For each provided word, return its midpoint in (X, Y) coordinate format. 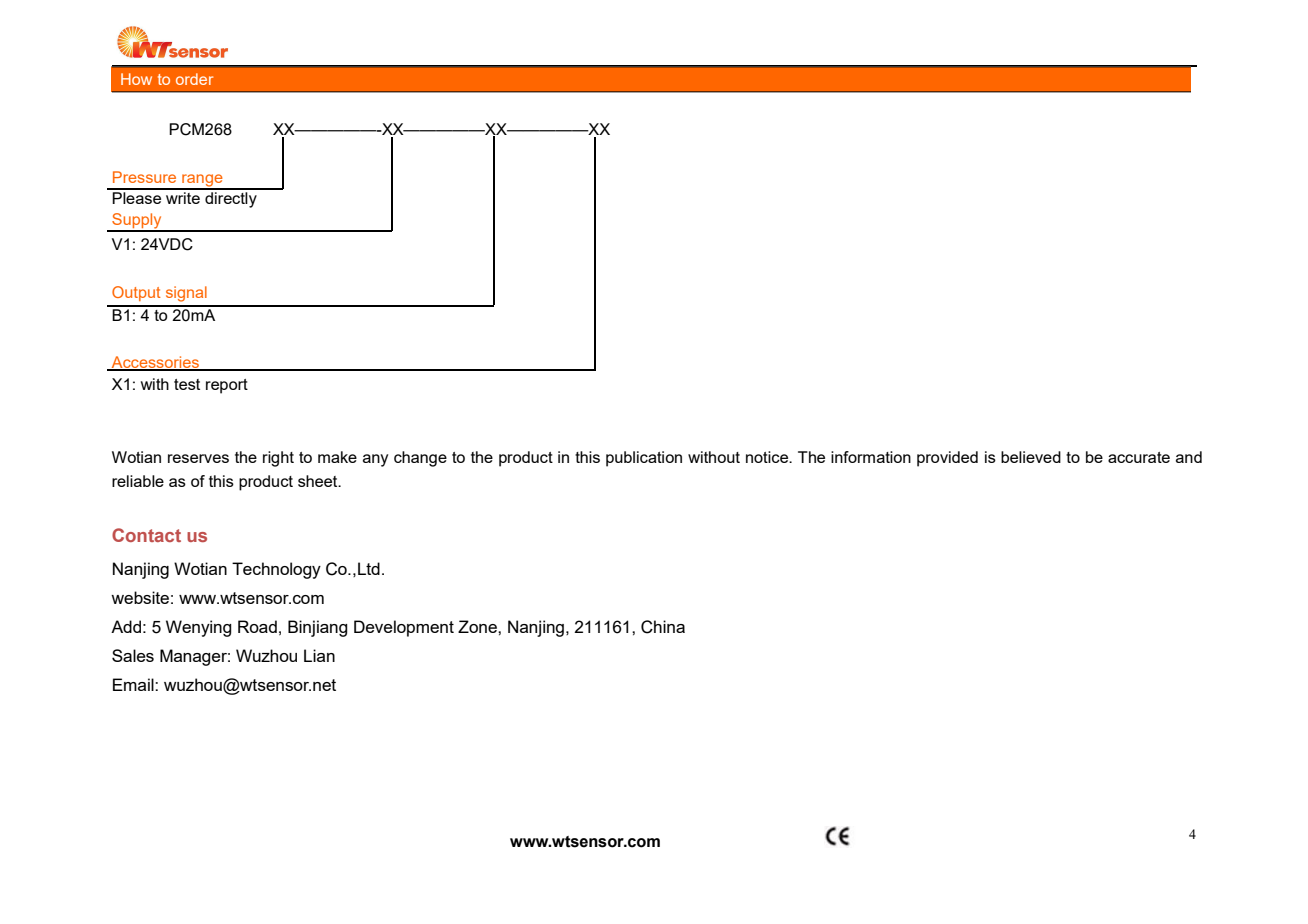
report (227, 386)
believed (1031, 457)
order (194, 79)
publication (644, 459)
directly (231, 198)
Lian (319, 655)
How (136, 79)
